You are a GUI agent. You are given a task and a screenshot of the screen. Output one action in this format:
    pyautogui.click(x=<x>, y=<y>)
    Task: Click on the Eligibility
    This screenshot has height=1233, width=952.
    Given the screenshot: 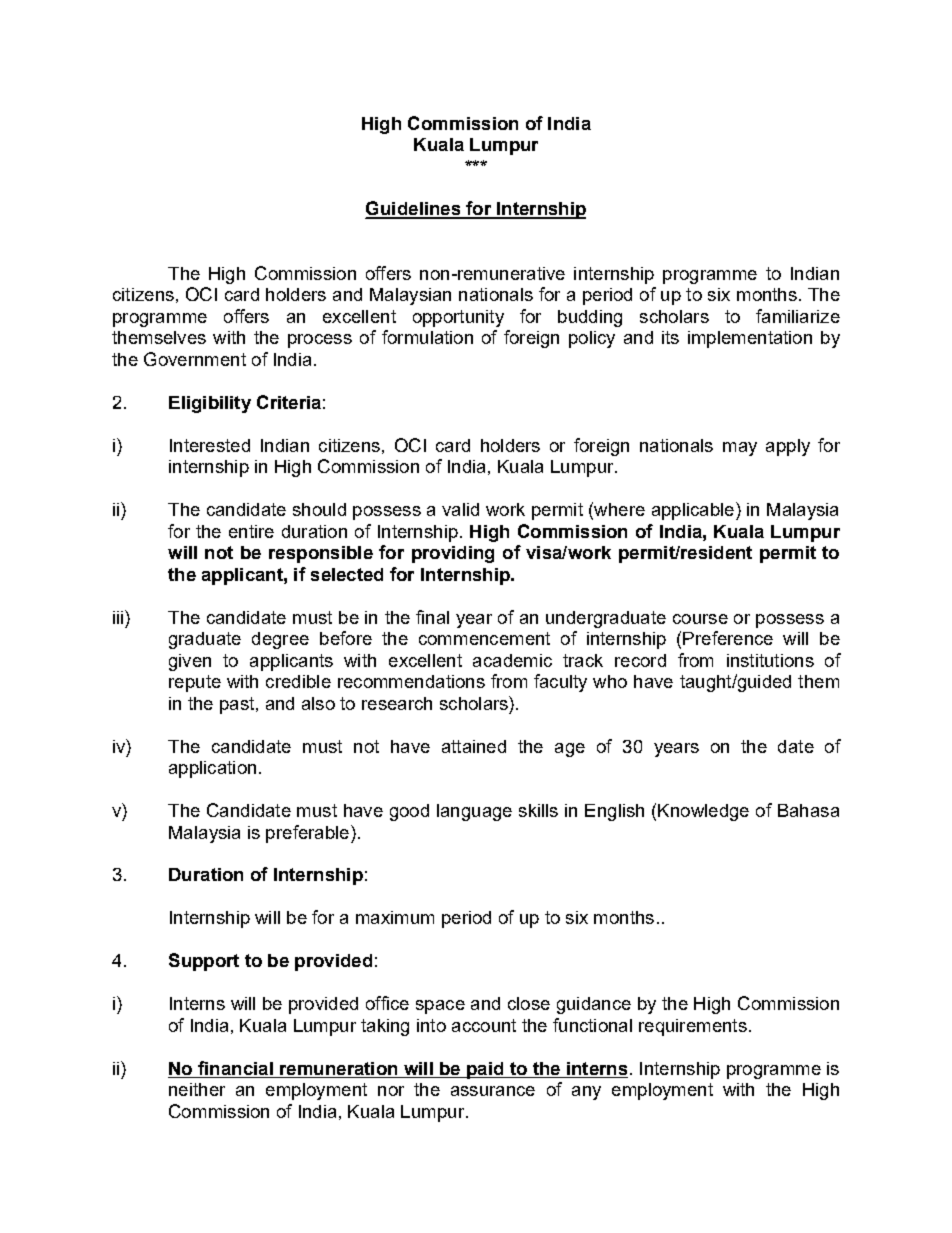 What is the action you would take?
    pyautogui.click(x=210, y=404)
